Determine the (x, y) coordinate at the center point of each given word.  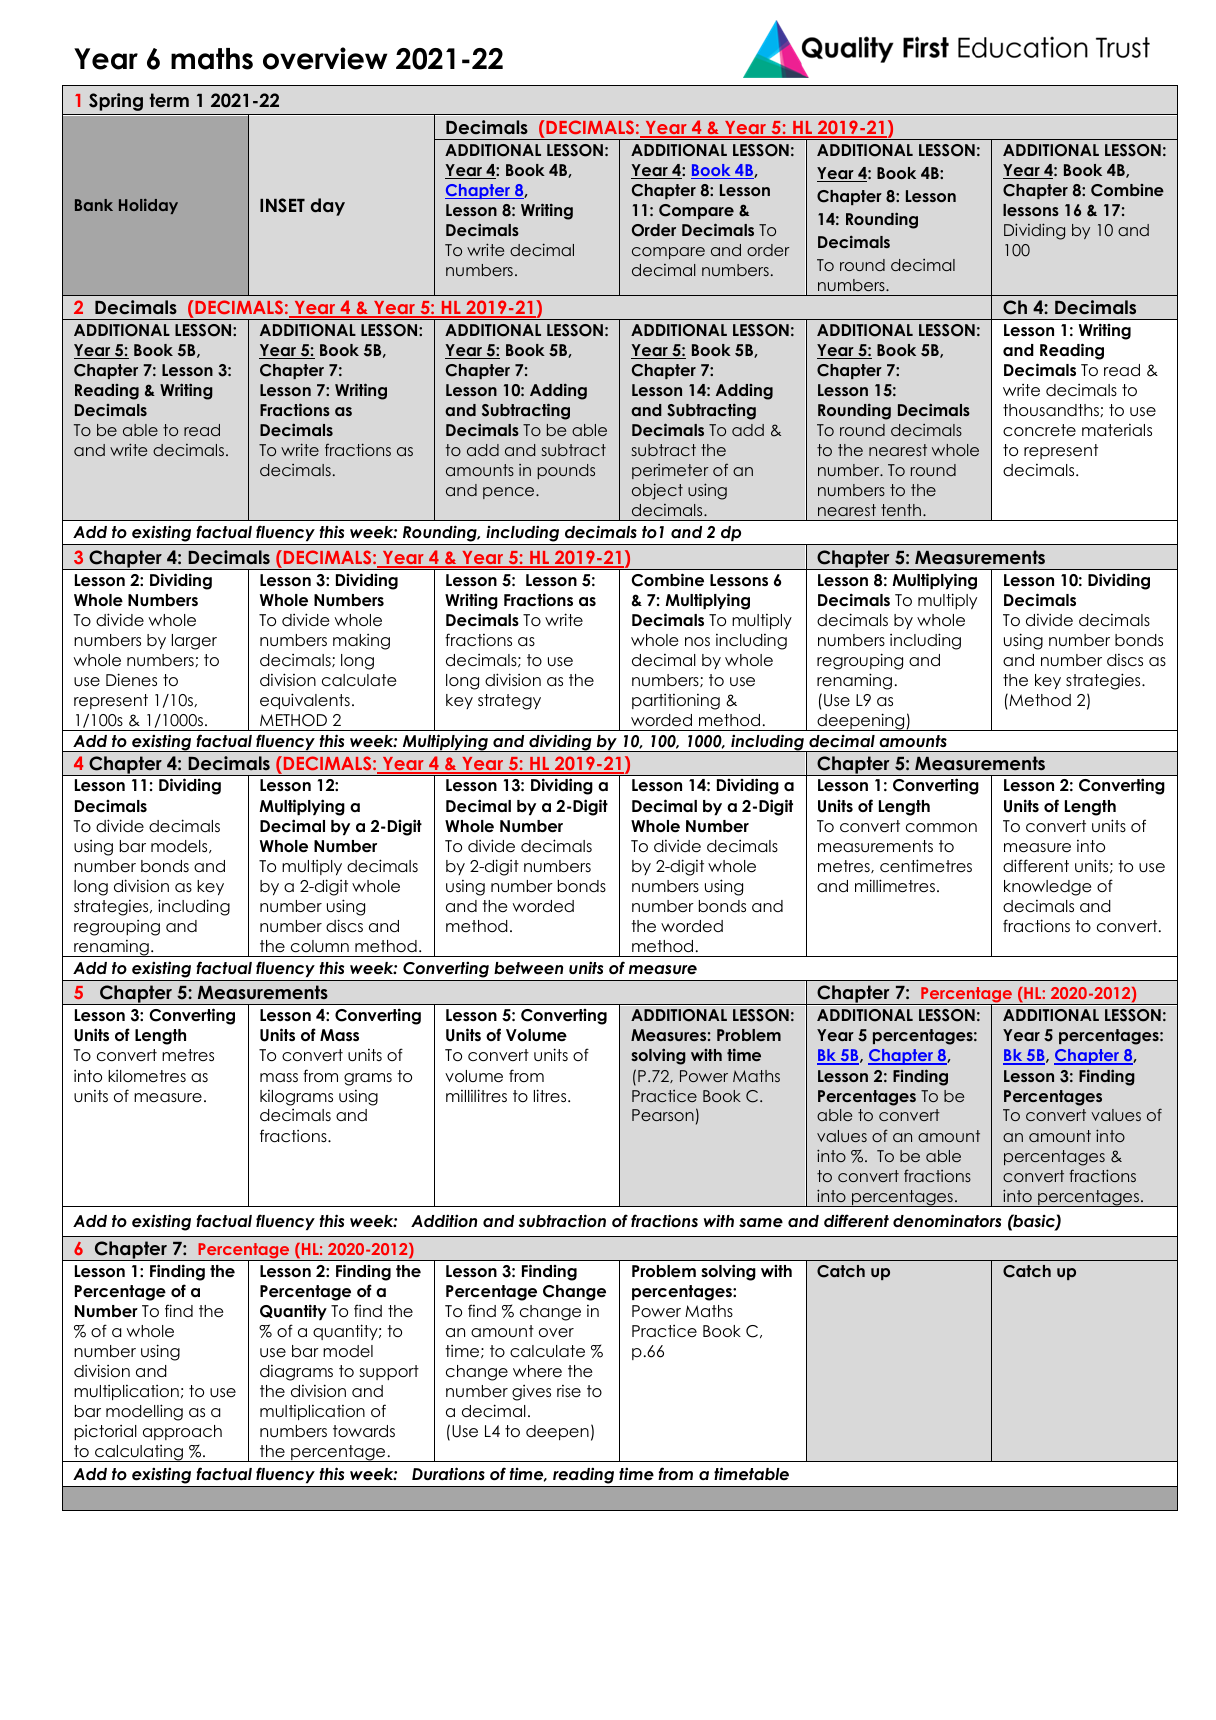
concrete (1039, 430)
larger (194, 642)
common (941, 828)
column (320, 946)
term (169, 100)
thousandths (1052, 410)
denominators (947, 1221)
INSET (282, 205)
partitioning (676, 702)
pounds (566, 471)
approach (182, 1432)
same (761, 1223)
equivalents (305, 701)
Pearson (663, 1115)
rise (569, 1391)
